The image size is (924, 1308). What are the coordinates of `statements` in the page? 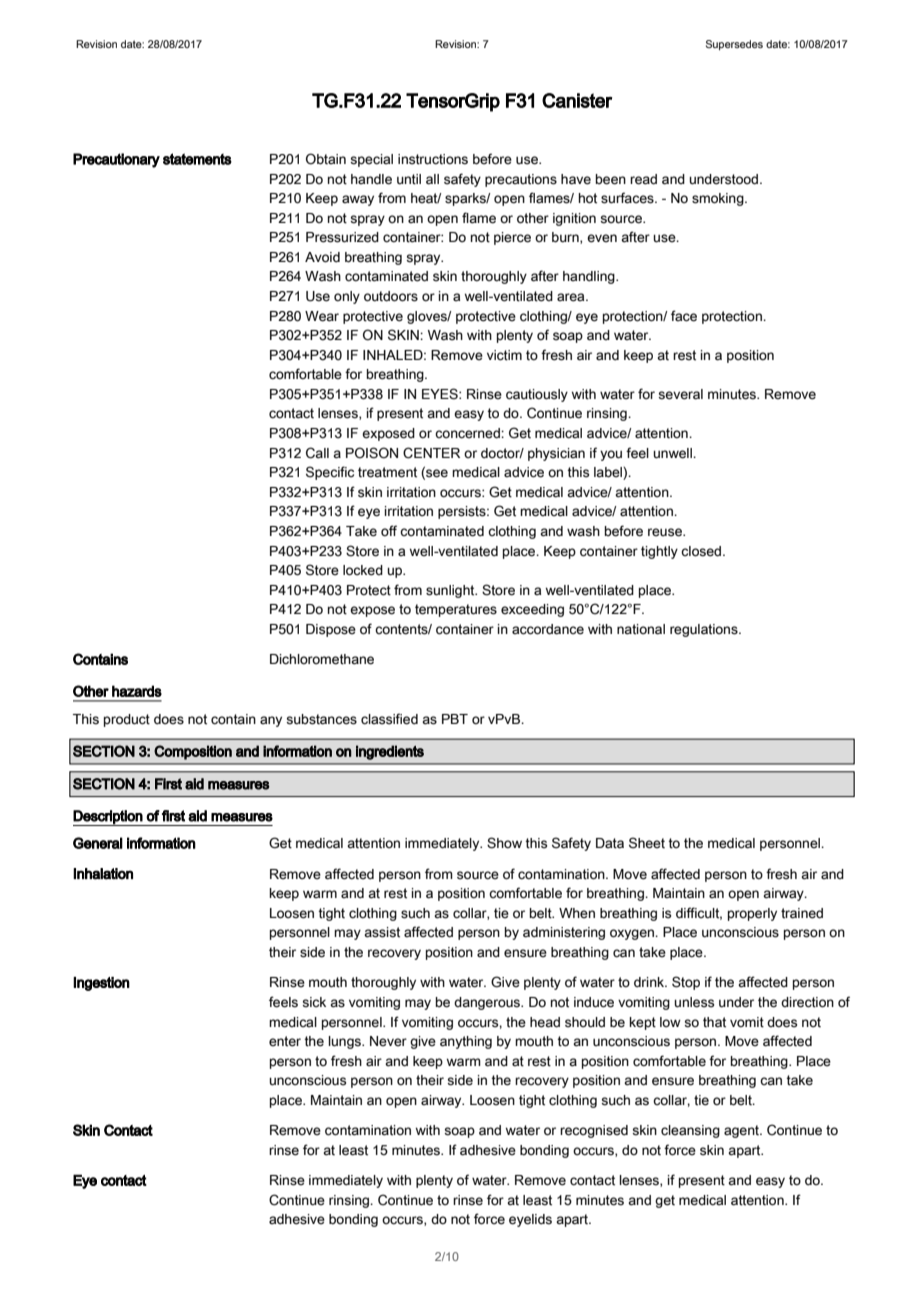 It's located at (197, 159).
